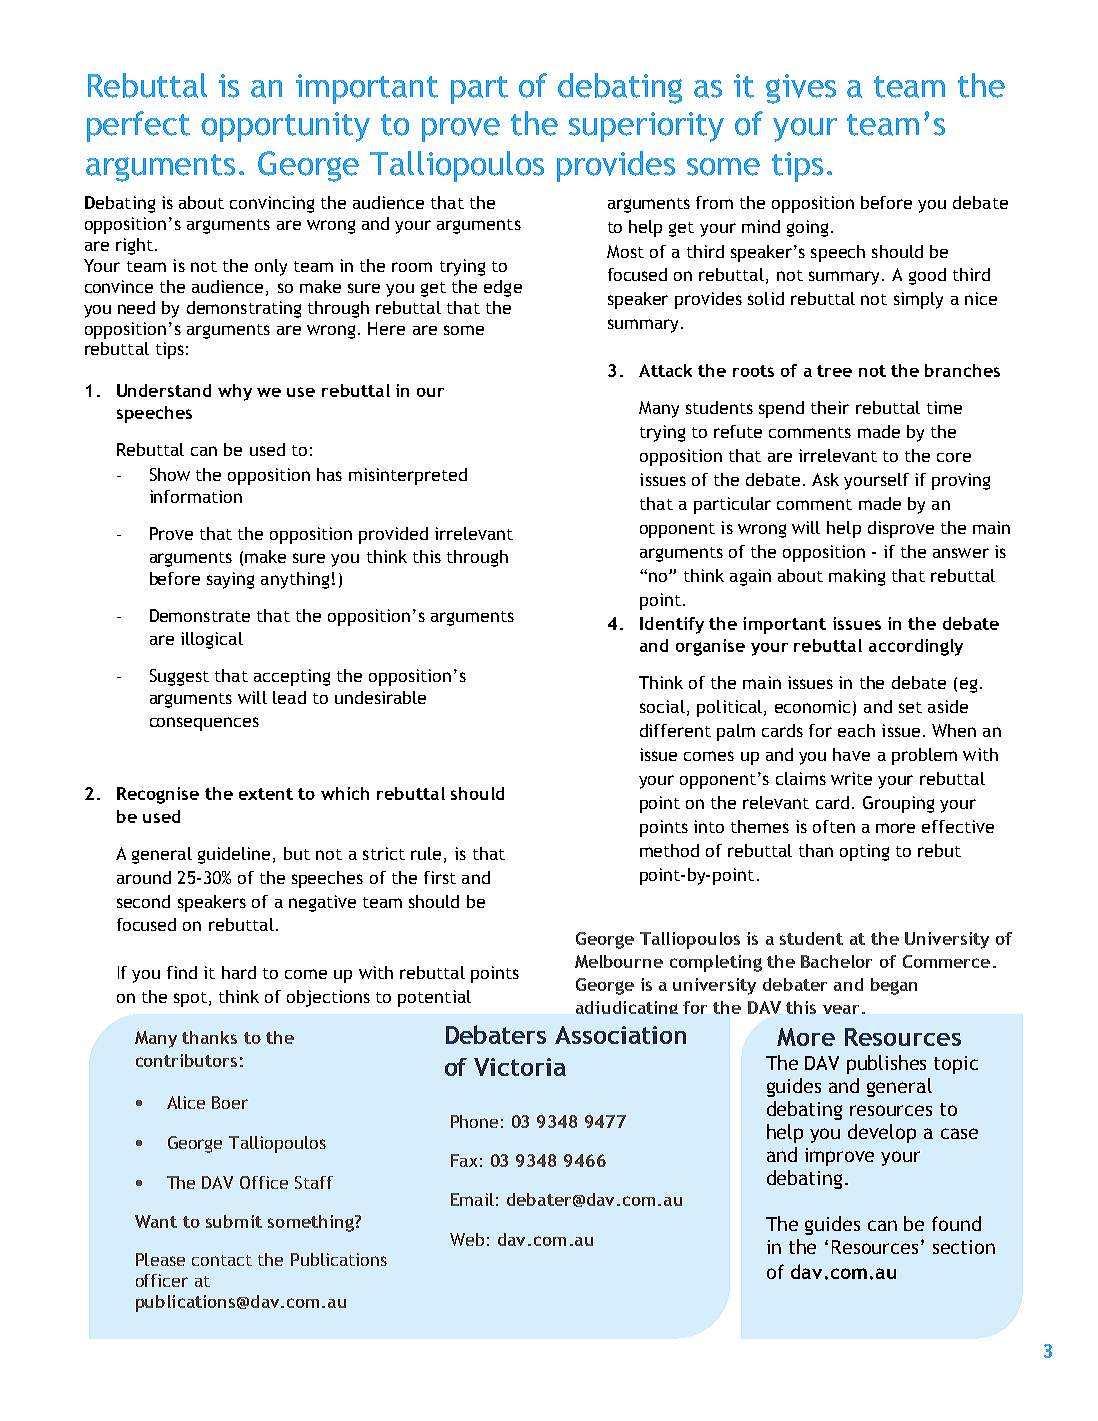  Describe the element at coordinates (179, 677) in the image. I see `Suggest` at that location.
